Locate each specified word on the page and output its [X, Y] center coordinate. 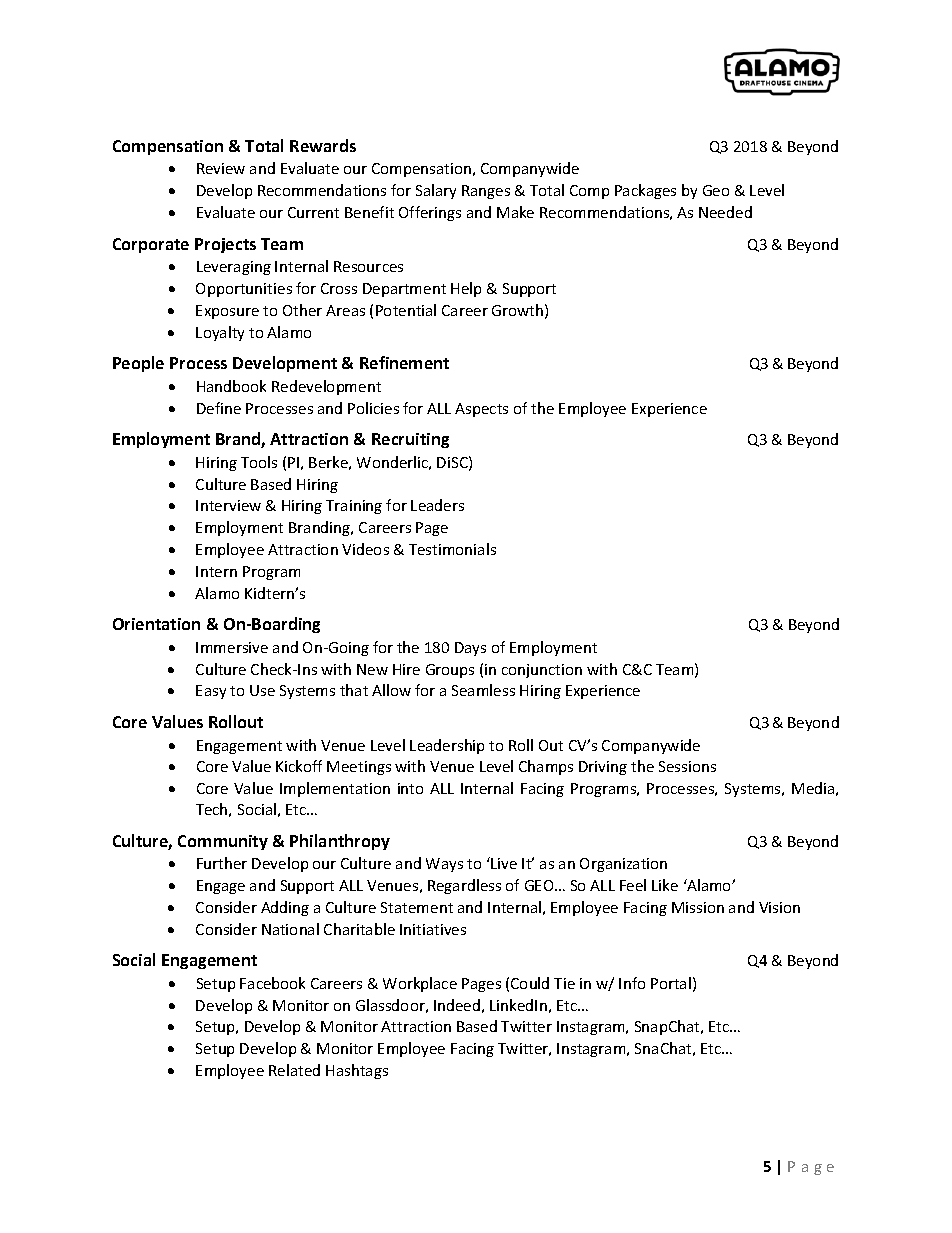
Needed [725, 212]
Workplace [420, 984]
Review [221, 168]
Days [470, 649]
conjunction [542, 671]
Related [294, 1070]
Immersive [232, 647]
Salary [436, 191]
